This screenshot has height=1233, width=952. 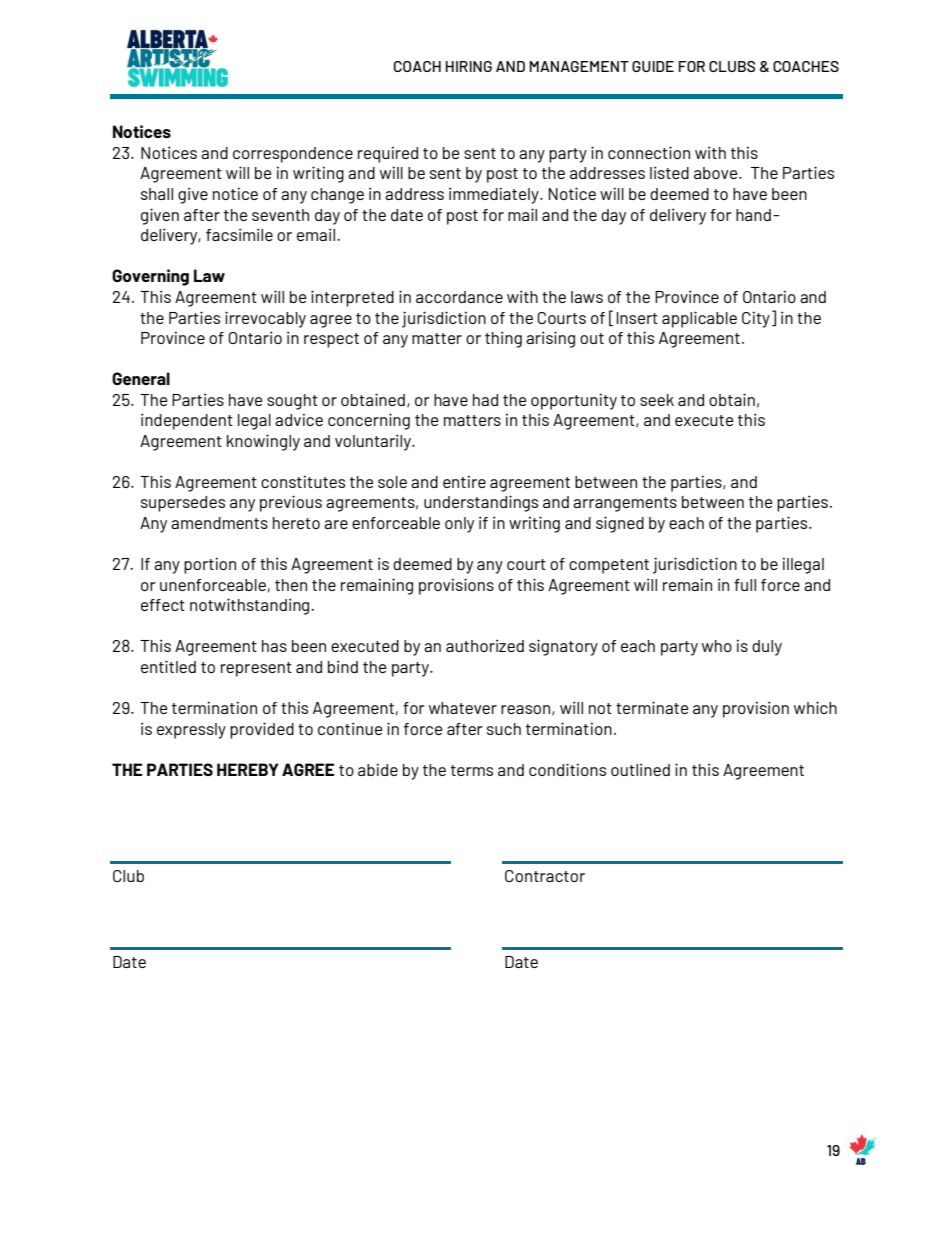 What do you see at coordinates (756, 319) in the screenshot?
I see `City` at bounding box center [756, 319].
